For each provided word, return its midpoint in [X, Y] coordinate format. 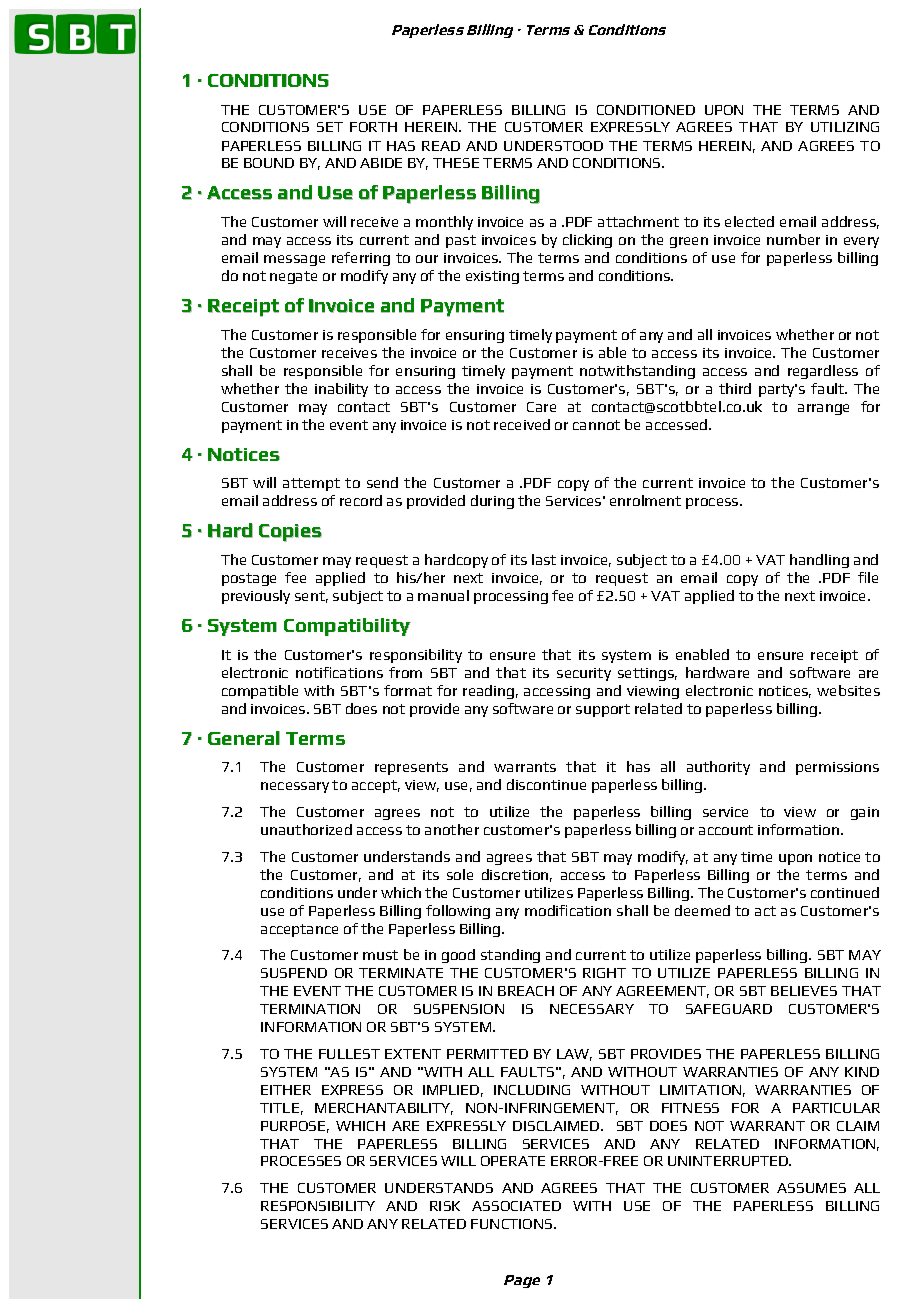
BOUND [269, 163]
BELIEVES [804, 991]
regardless [823, 372]
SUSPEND [294, 973]
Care [541, 407]
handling [819, 561]
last [544, 559]
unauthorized [306, 829]
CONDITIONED [646, 110]
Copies [290, 533]
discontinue [546, 784]
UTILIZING [845, 127]
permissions [837, 768]
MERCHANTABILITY [384, 1109]
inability [341, 390]
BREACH [526, 991]
